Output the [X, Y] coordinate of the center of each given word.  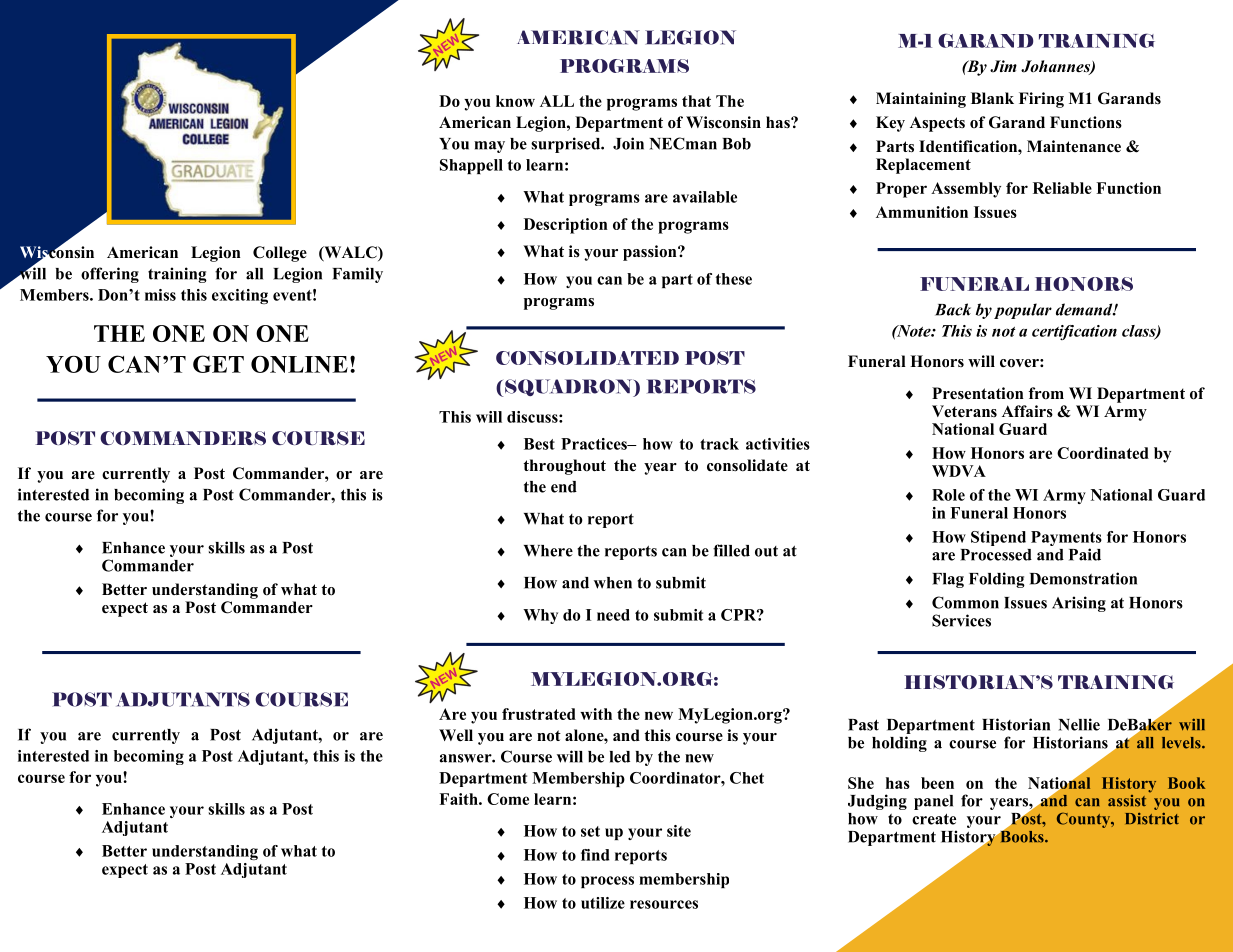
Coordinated [1103, 453]
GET [218, 364]
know [515, 101]
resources [664, 904]
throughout [564, 467]
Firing [1041, 100]
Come [508, 799]
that [696, 101]
